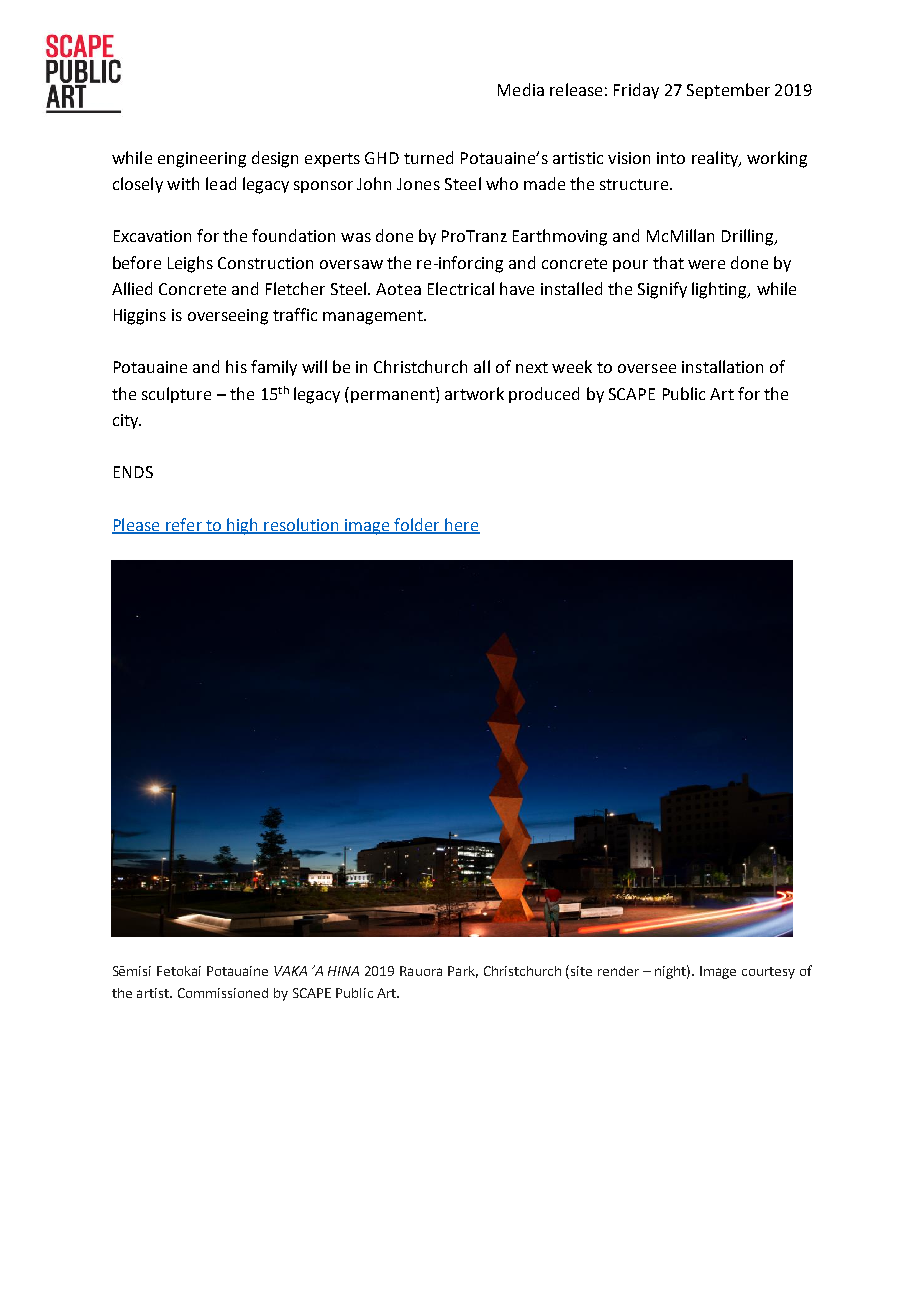 The height and width of the document is (1309, 924). Describe the element at coordinates (184, 525) in the document. I see `refer` at that location.
